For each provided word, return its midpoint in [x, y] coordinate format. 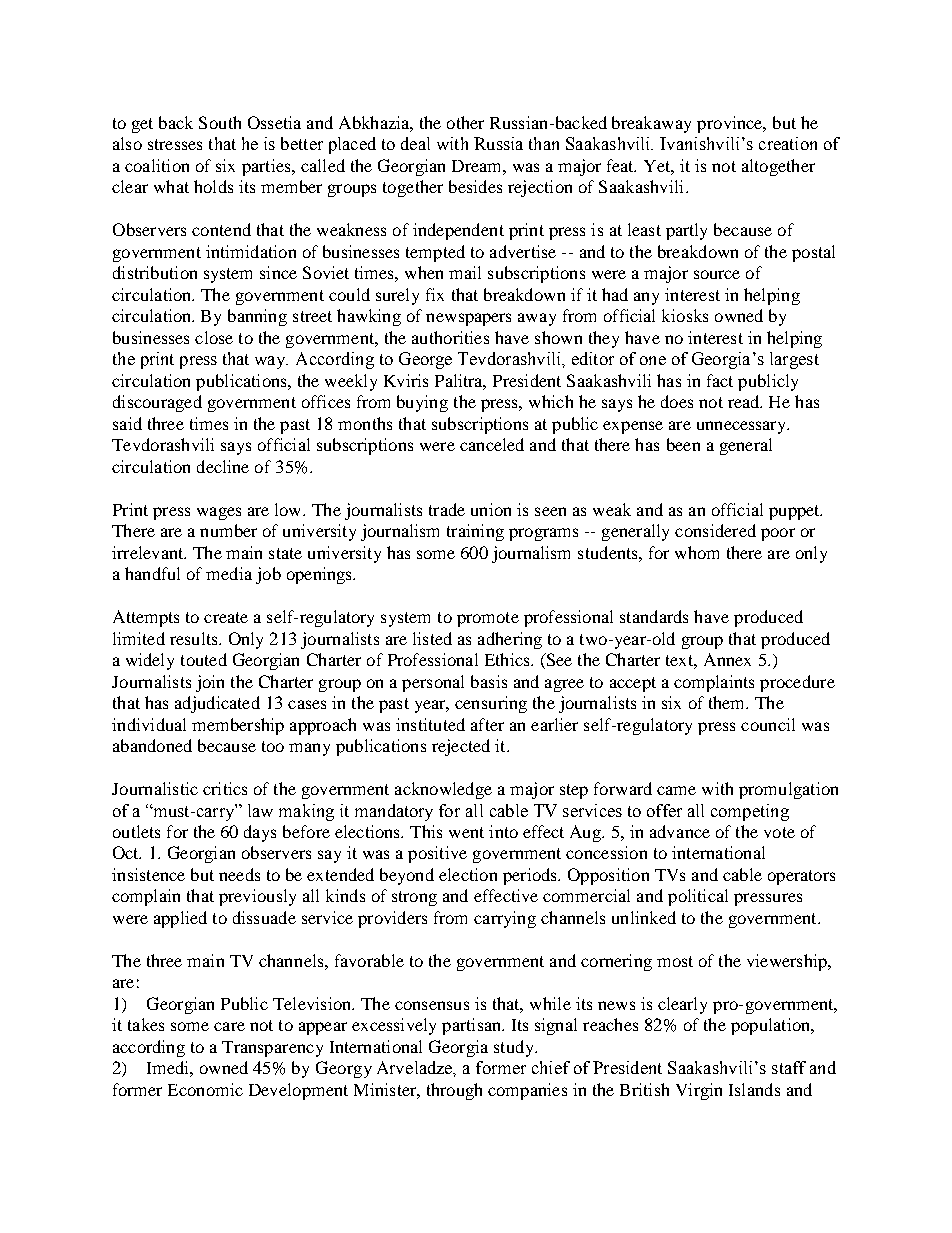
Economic [205, 1089]
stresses [175, 144]
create [226, 617]
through [454, 1091]
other [465, 122]
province [731, 124]
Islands [754, 1089]
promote [488, 619]
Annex [727, 659]
